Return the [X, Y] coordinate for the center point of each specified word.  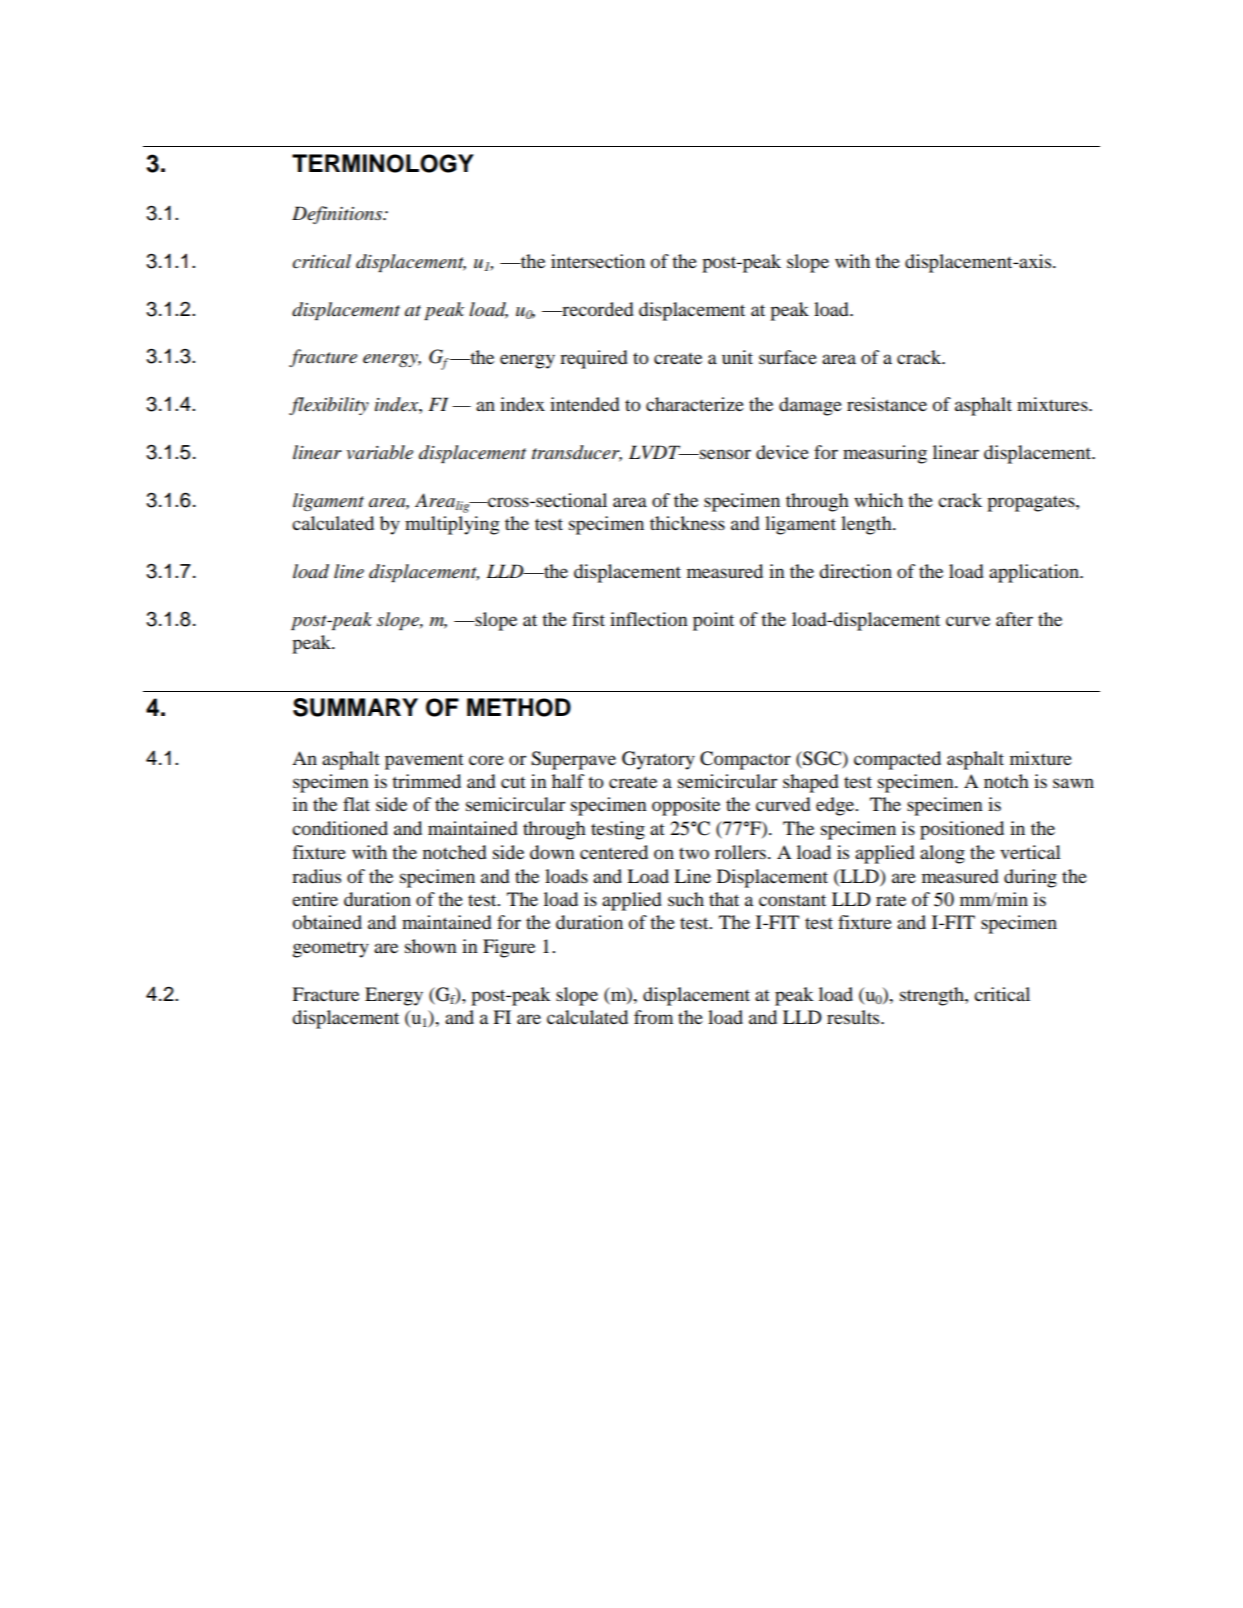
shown [431, 946]
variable [379, 452]
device [782, 452]
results [854, 1017]
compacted [897, 760]
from [653, 1017]
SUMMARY [355, 707]
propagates [1032, 503]
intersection [598, 261]
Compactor [745, 760]
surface [788, 357]
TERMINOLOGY [383, 163]
